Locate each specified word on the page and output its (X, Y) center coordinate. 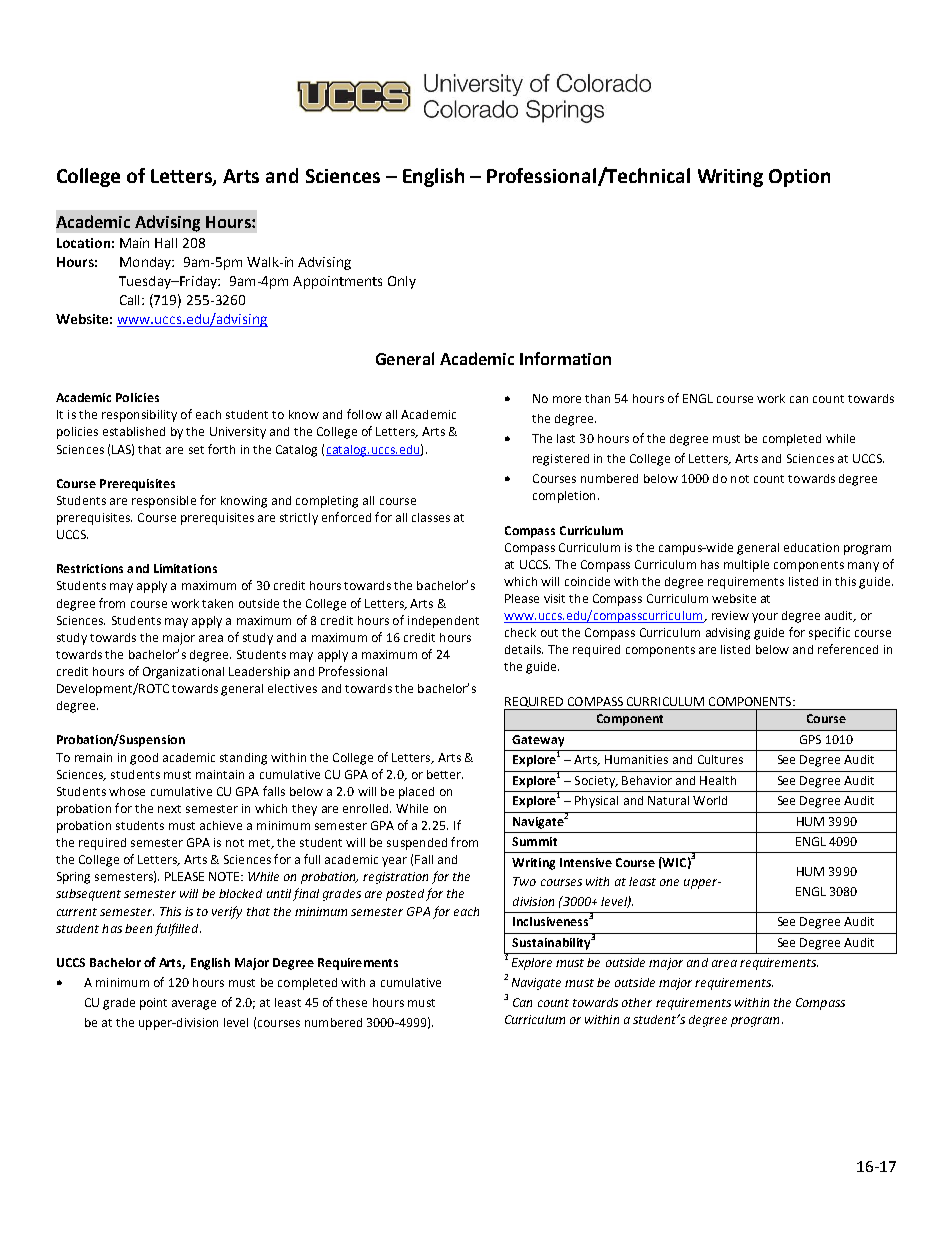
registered (561, 460)
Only (402, 282)
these (351, 1002)
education (811, 547)
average (194, 1005)
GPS (810, 739)
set (196, 450)
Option (799, 178)
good (144, 759)
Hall (166, 243)
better (445, 774)
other (637, 1002)
